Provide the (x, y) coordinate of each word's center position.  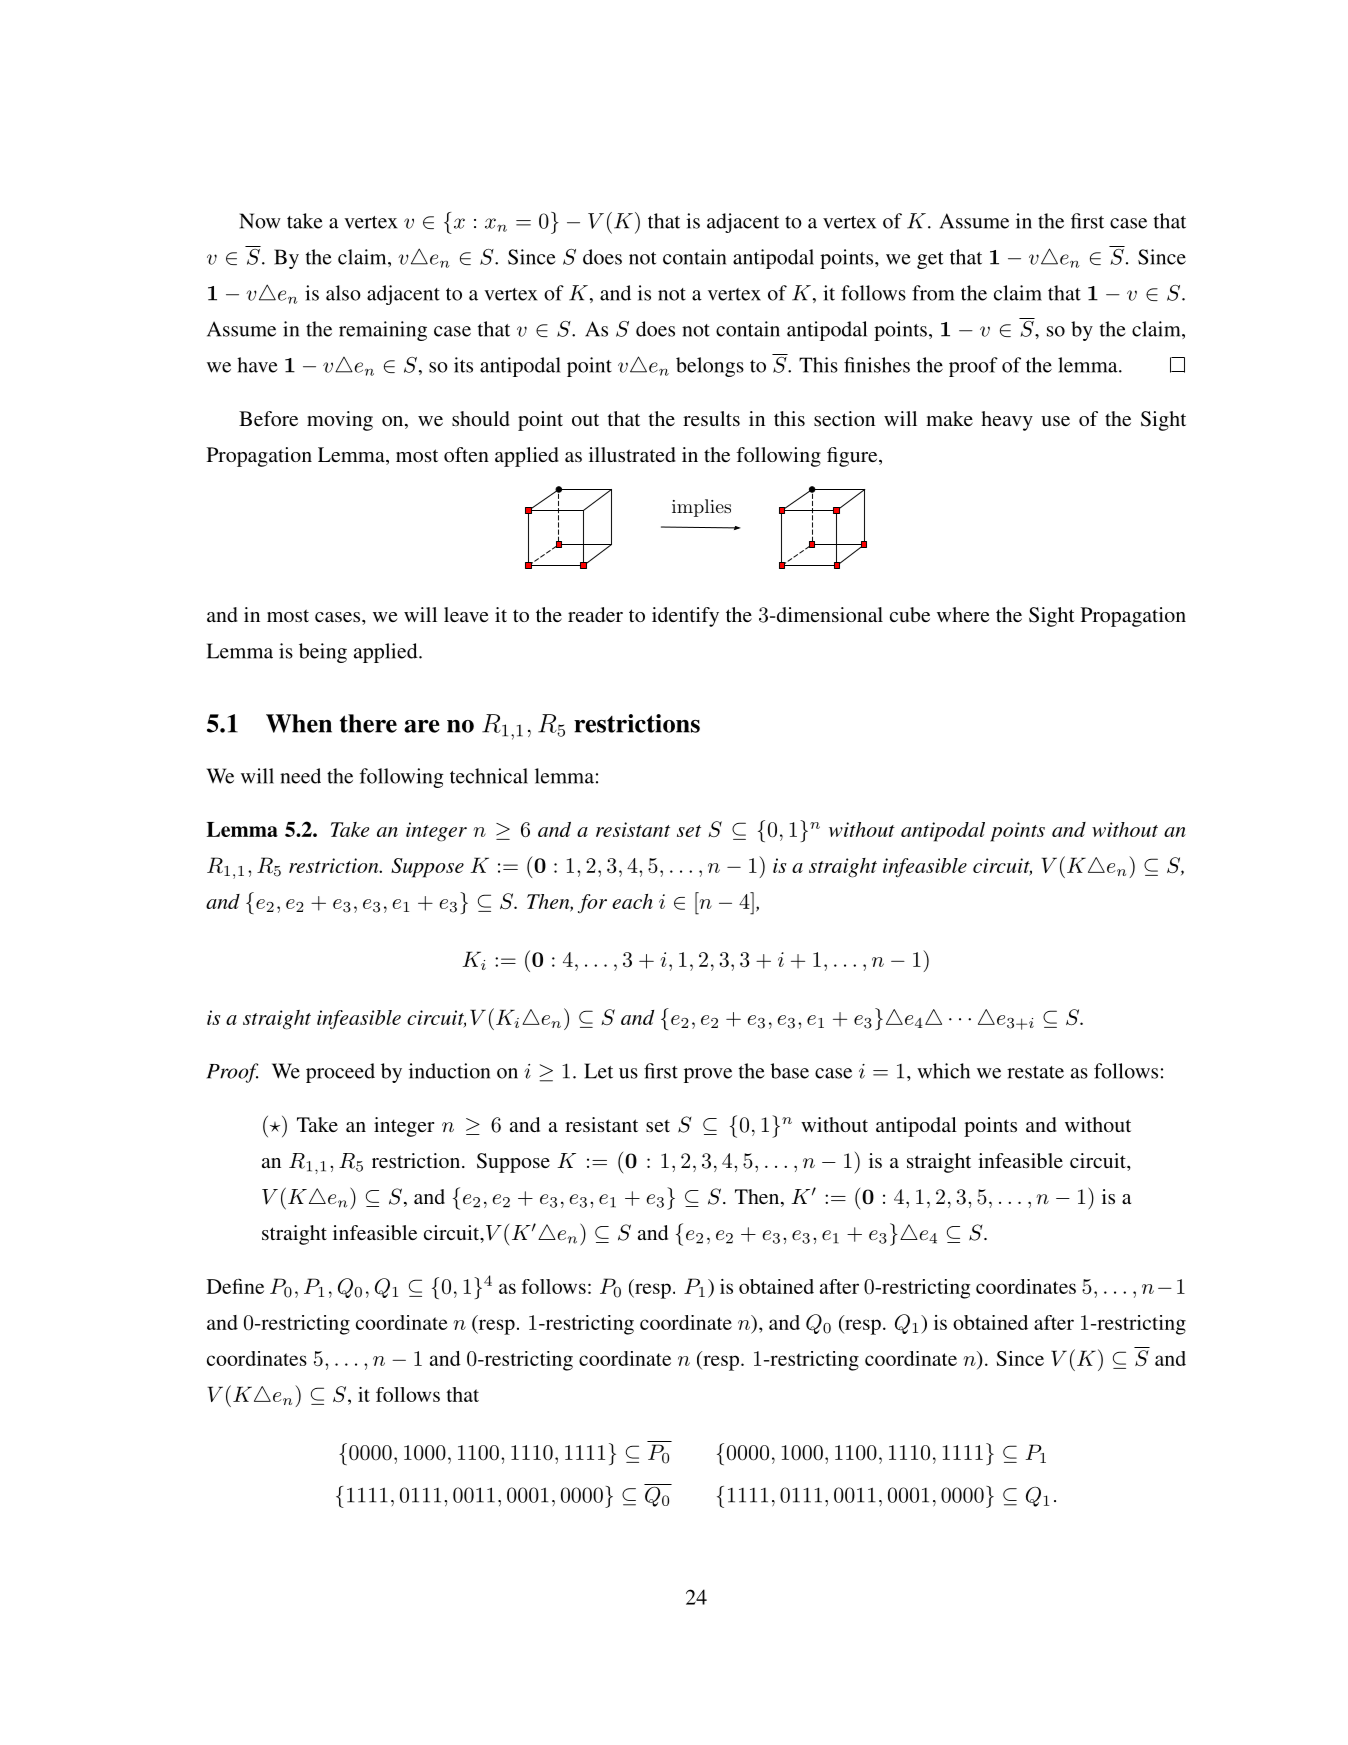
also (343, 293)
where (963, 614)
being (323, 653)
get (930, 260)
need (300, 776)
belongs (710, 367)
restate (1035, 1072)
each (632, 901)
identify (685, 617)
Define (235, 1286)
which (943, 1071)
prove (708, 1075)
